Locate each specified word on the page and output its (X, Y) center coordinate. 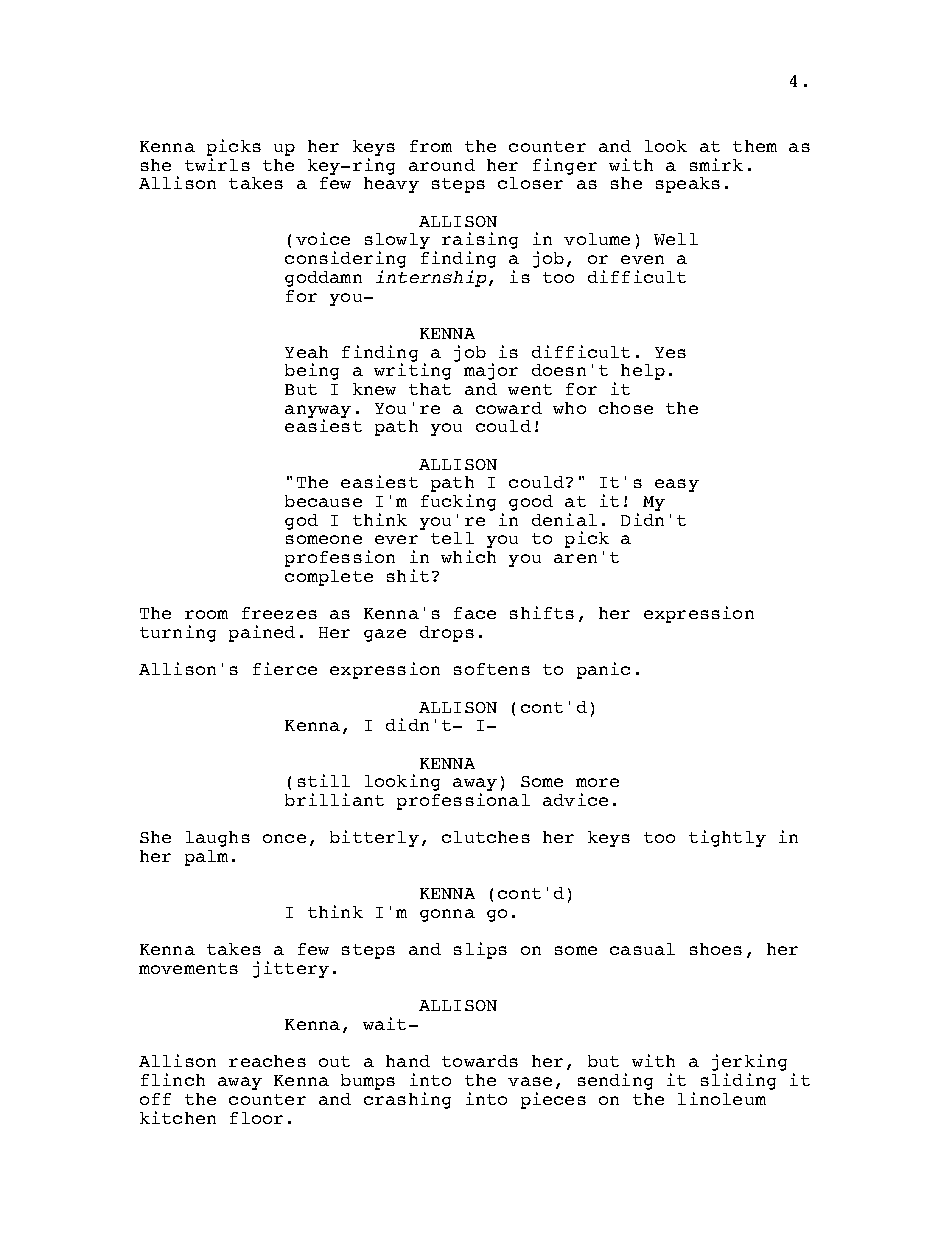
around (442, 165)
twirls (217, 164)
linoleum (722, 1098)
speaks (688, 185)
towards (480, 1061)
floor (256, 1118)
